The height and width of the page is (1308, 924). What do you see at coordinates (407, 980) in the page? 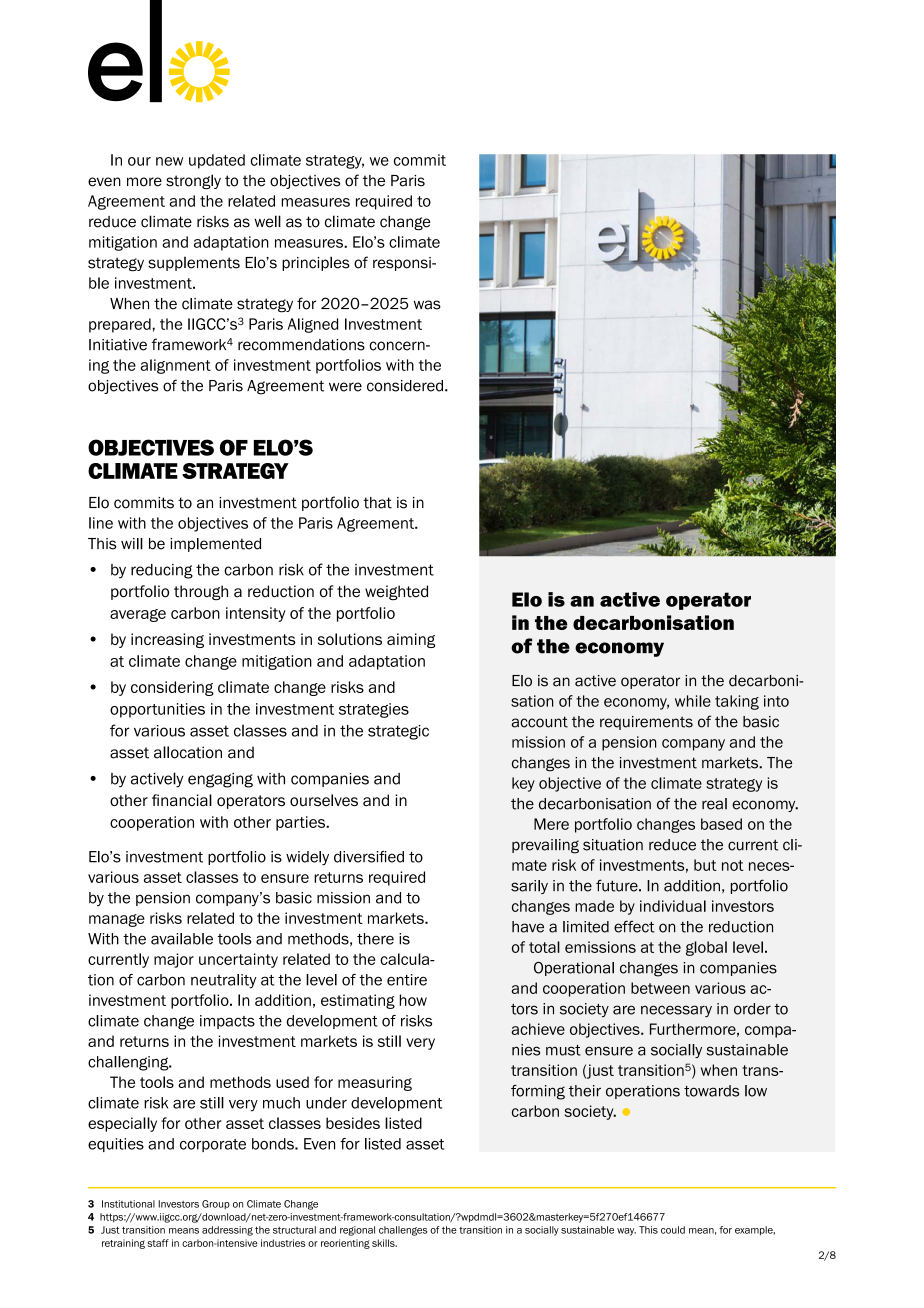
I see `entire` at bounding box center [407, 980].
